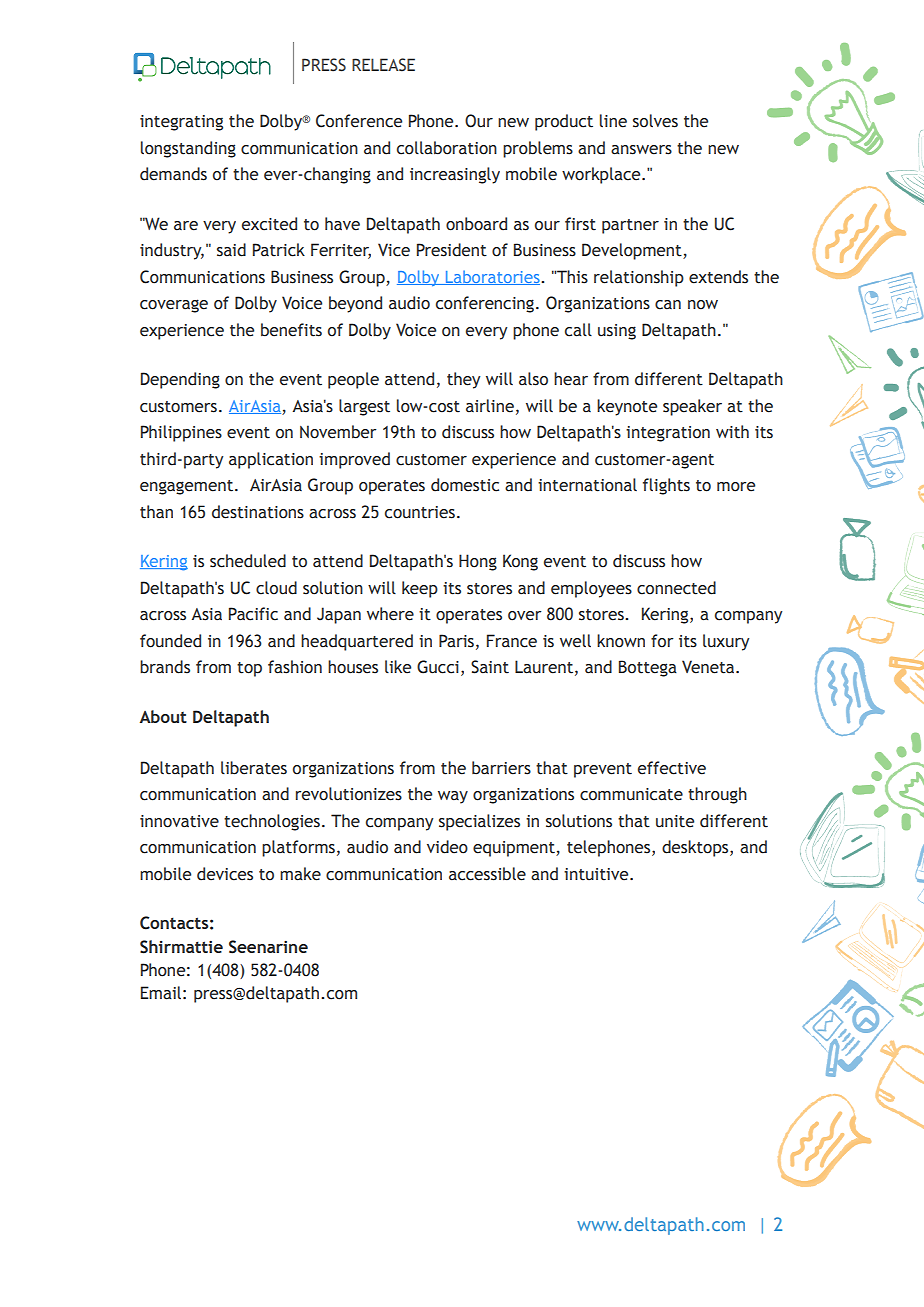  What do you see at coordinates (231, 250) in the page?
I see `said` at bounding box center [231, 250].
